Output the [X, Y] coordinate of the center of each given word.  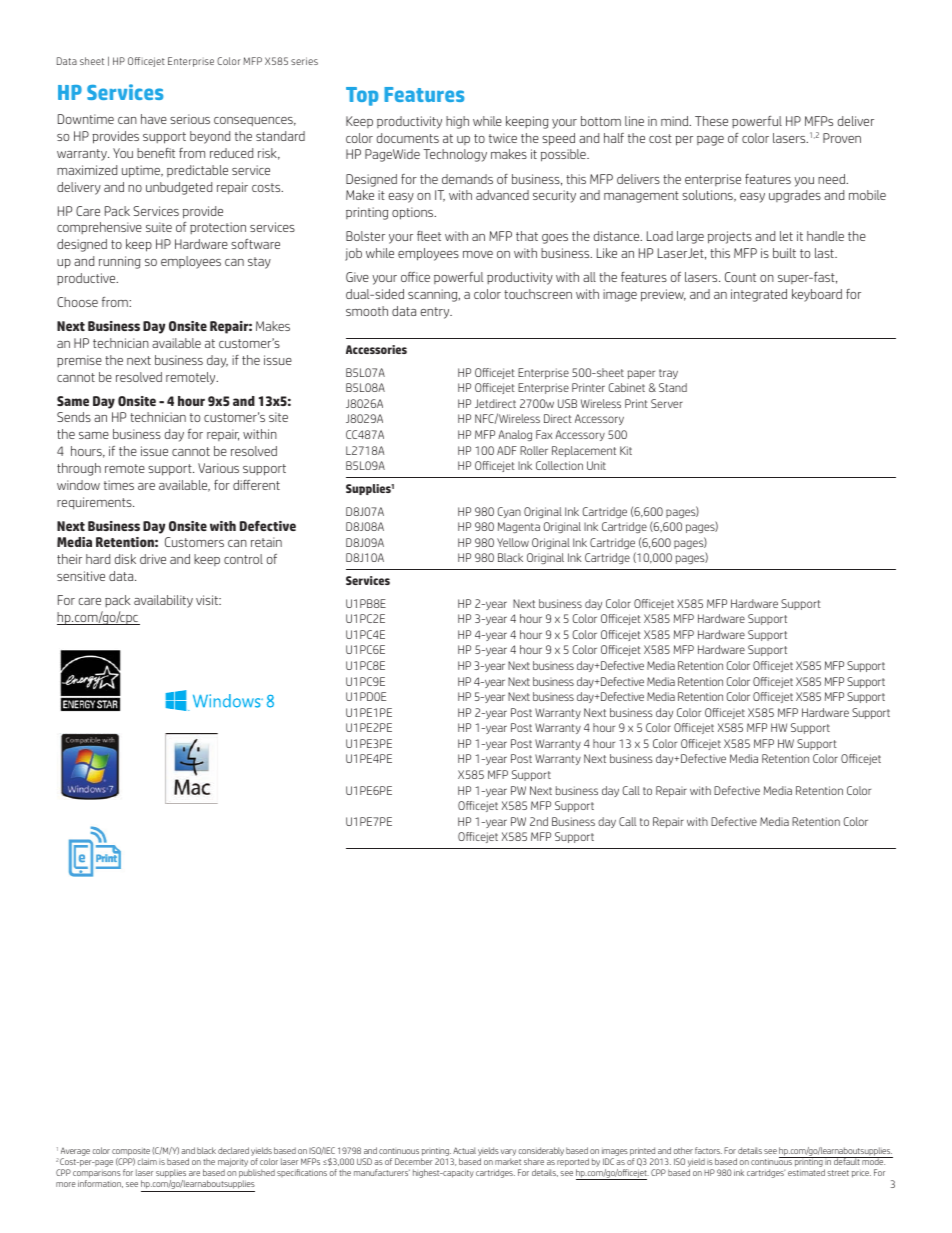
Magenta [519, 527]
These [711, 121]
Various [218, 468]
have [154, 119]
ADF [507, 450]
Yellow [513, 542]
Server [667, 403]
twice [503, 138]
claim [147, 1161]
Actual [464, 1150]
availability [163, 601]
